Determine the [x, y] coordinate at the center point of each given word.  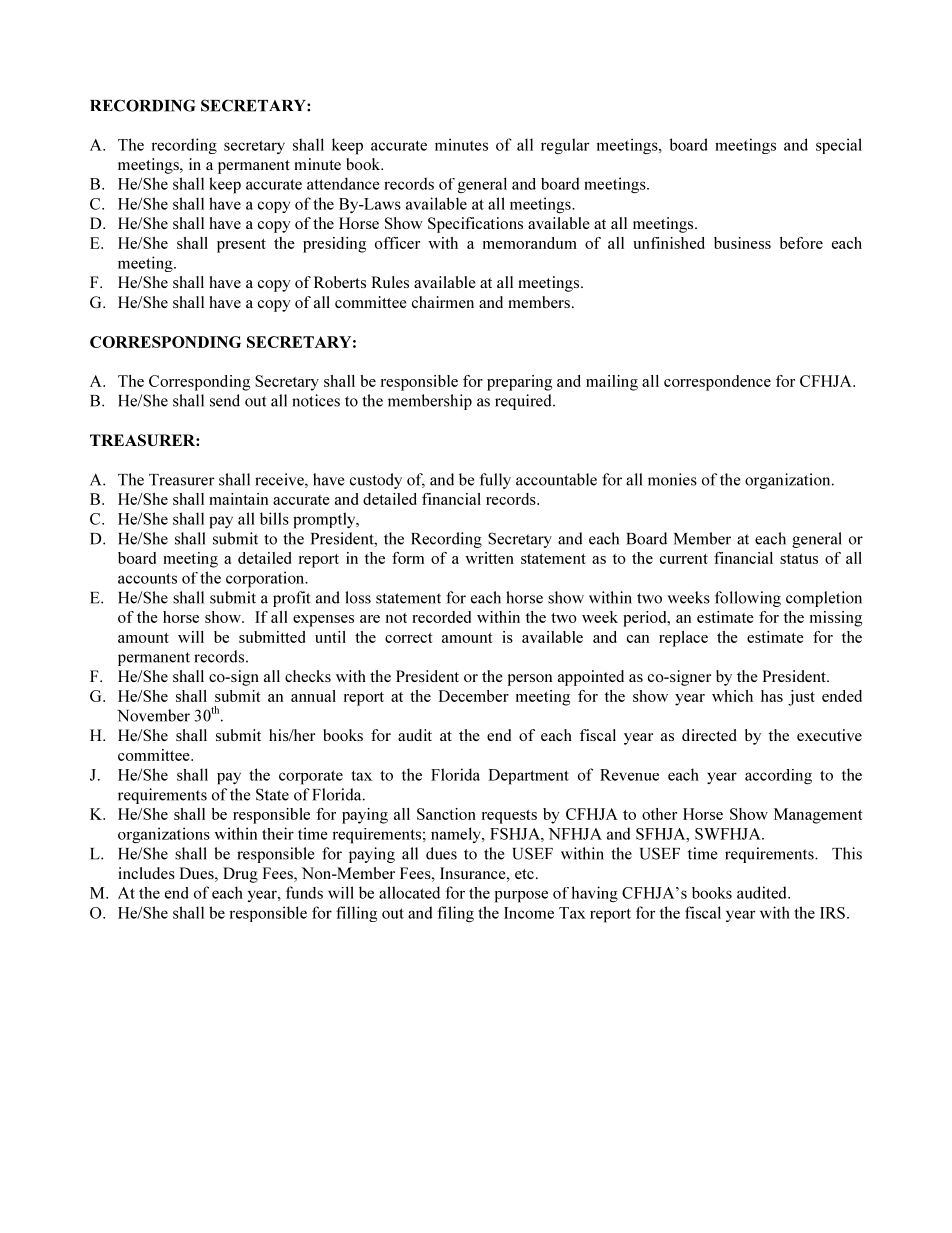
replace [683, 639]
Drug [240, 875]
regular [565, 146]
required [524, 402]
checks [308, 676]
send [225, 400]
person [530, 680]
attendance [343, 183]
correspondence [717, 383]
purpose [521, 896]
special [839, 146]
